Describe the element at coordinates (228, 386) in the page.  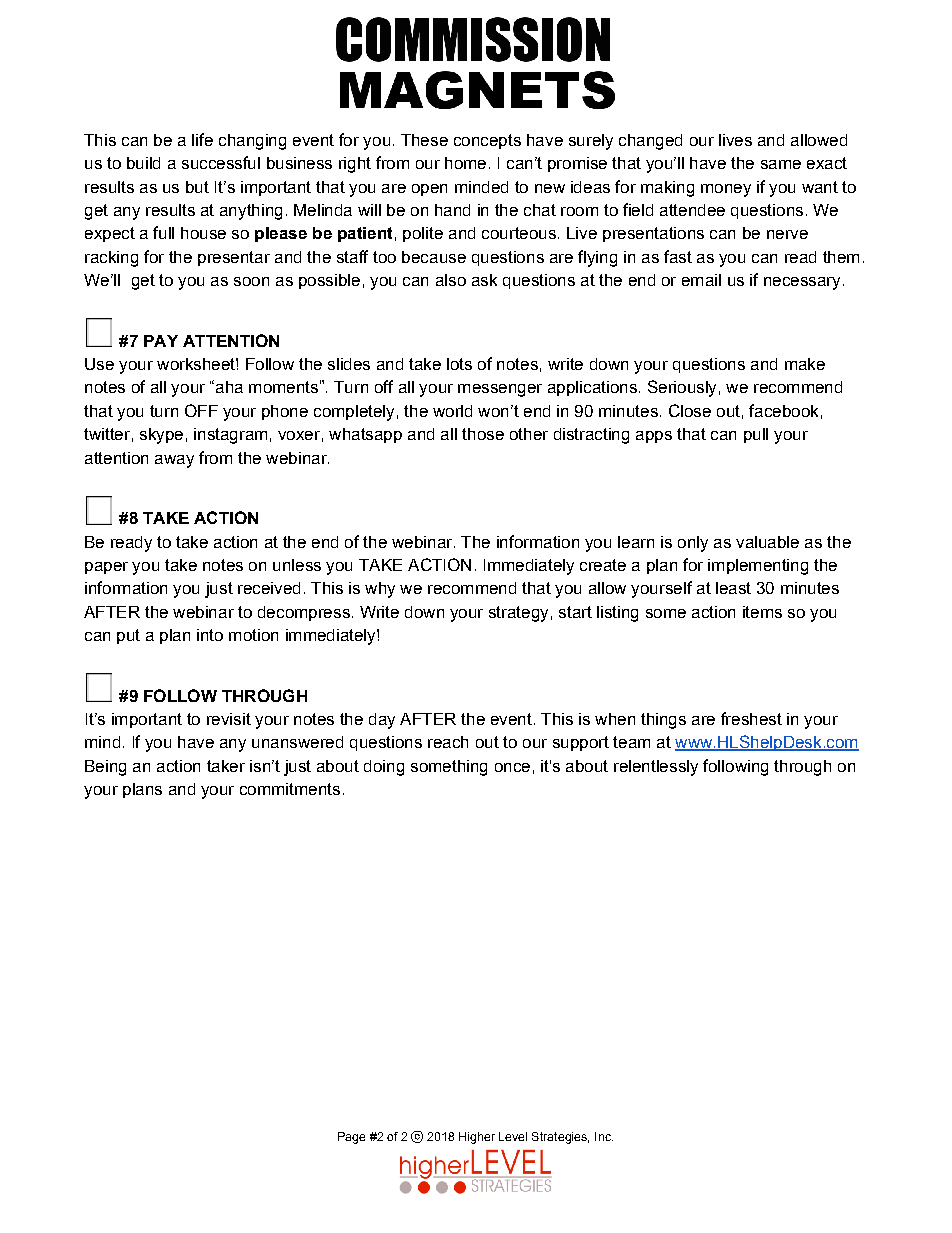
I see `aha` at that location.
